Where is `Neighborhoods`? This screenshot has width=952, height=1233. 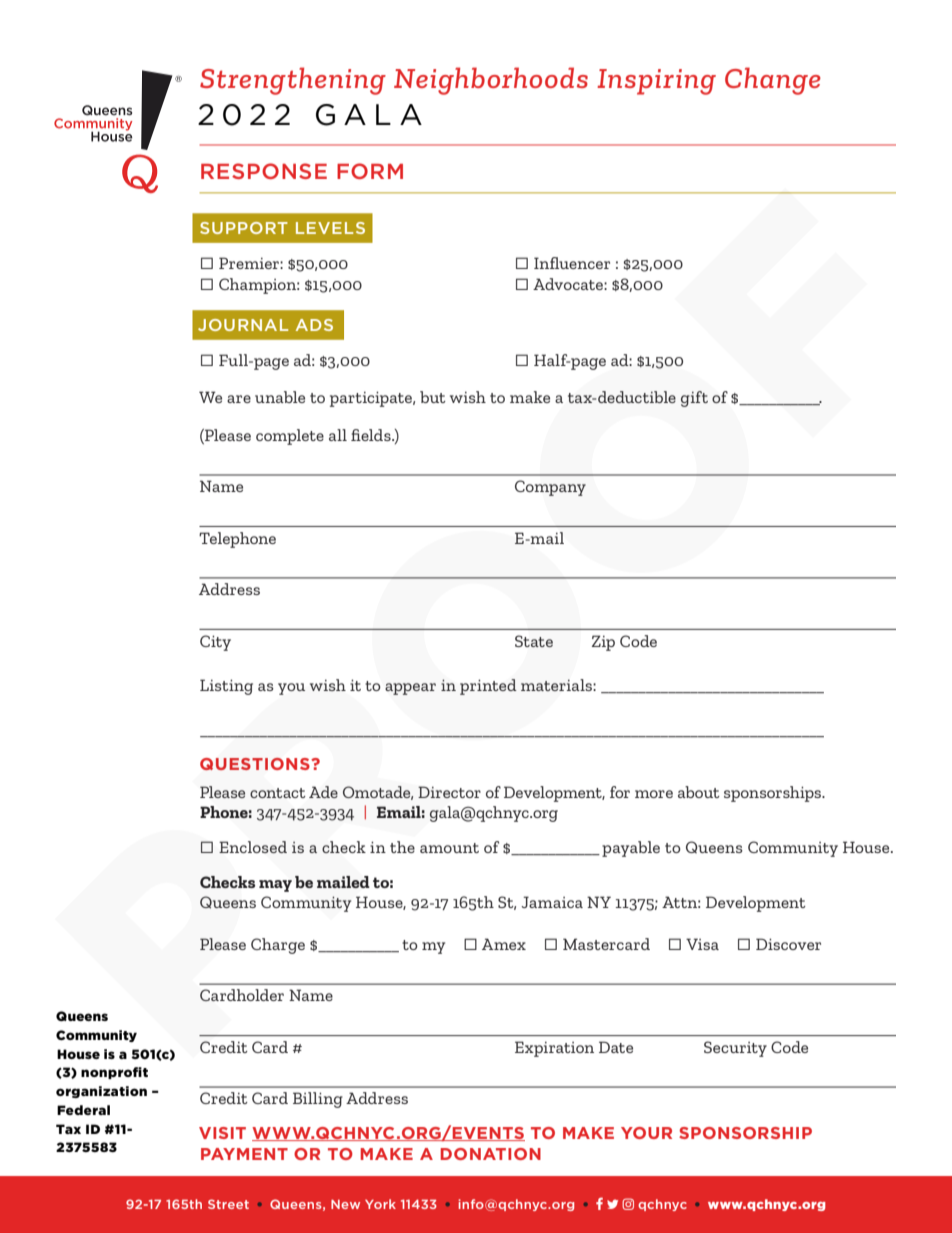
Neighborhoods is located at coordinates (491, 81).
